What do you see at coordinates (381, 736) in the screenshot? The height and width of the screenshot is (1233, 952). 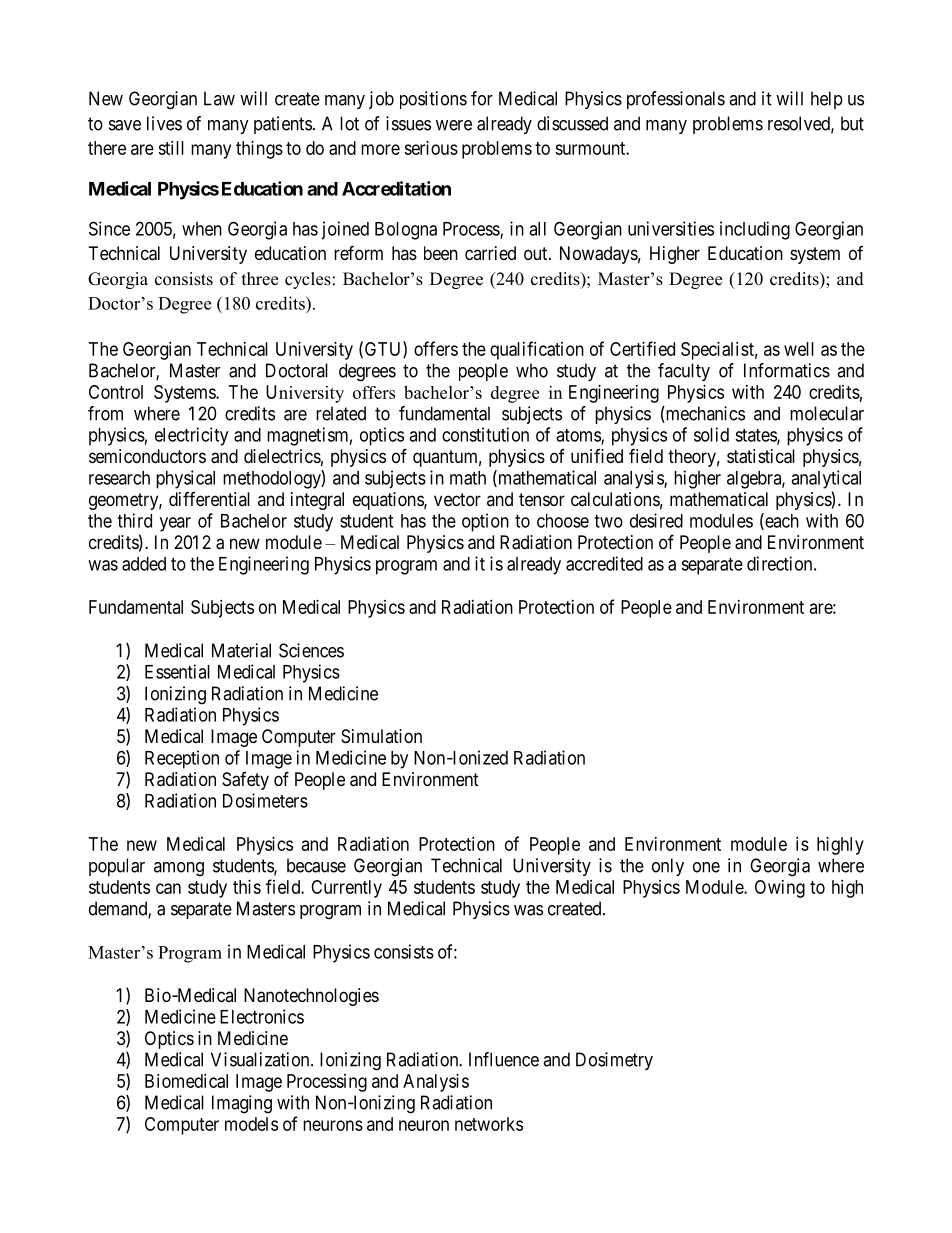 I see `Simulation` at bounding box center [381, 736].
